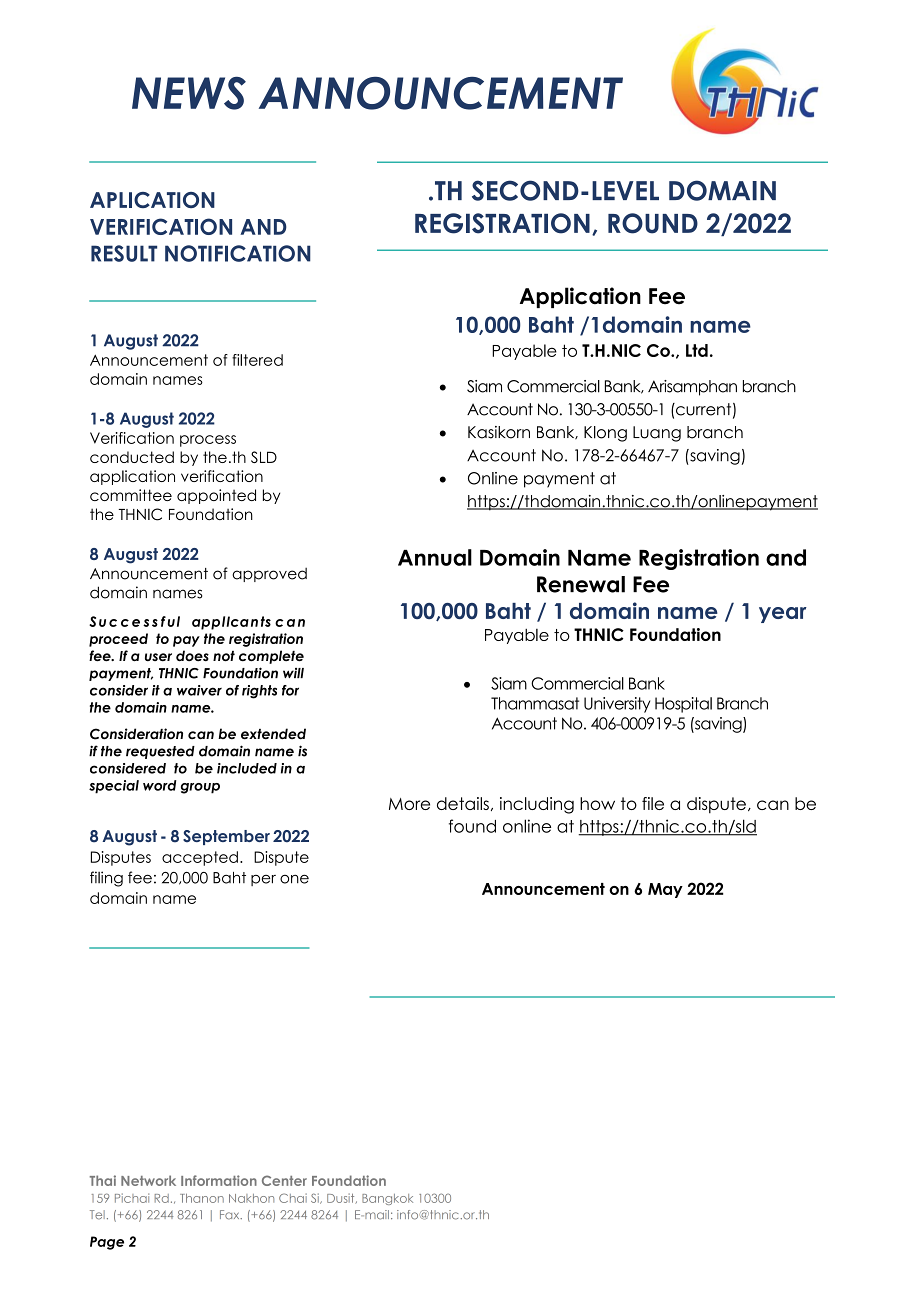 This page has height=1309, width=924. Describe the element at coordinates (294, 879) in the page. I see `one` at that location.
